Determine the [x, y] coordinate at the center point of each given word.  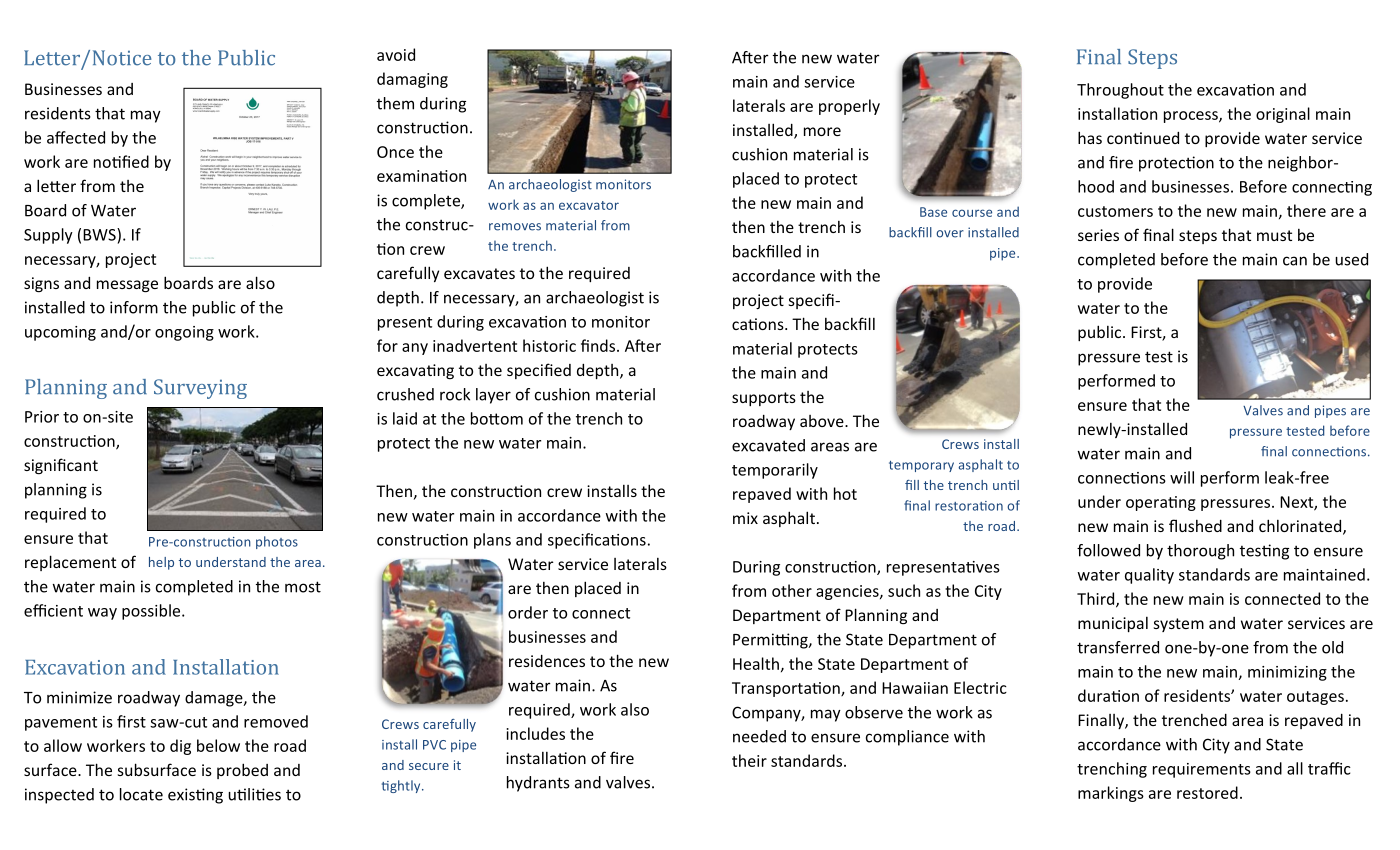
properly [849, 107]
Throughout [1120, 91]
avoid [396, 54]
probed [242, 771]
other [792, 590]
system [1179, 625]
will [1182, 477]
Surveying [200, 389]
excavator [589, 205]
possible [152, 612]
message [127, 286]
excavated [768, 445]
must [1274, 235]
